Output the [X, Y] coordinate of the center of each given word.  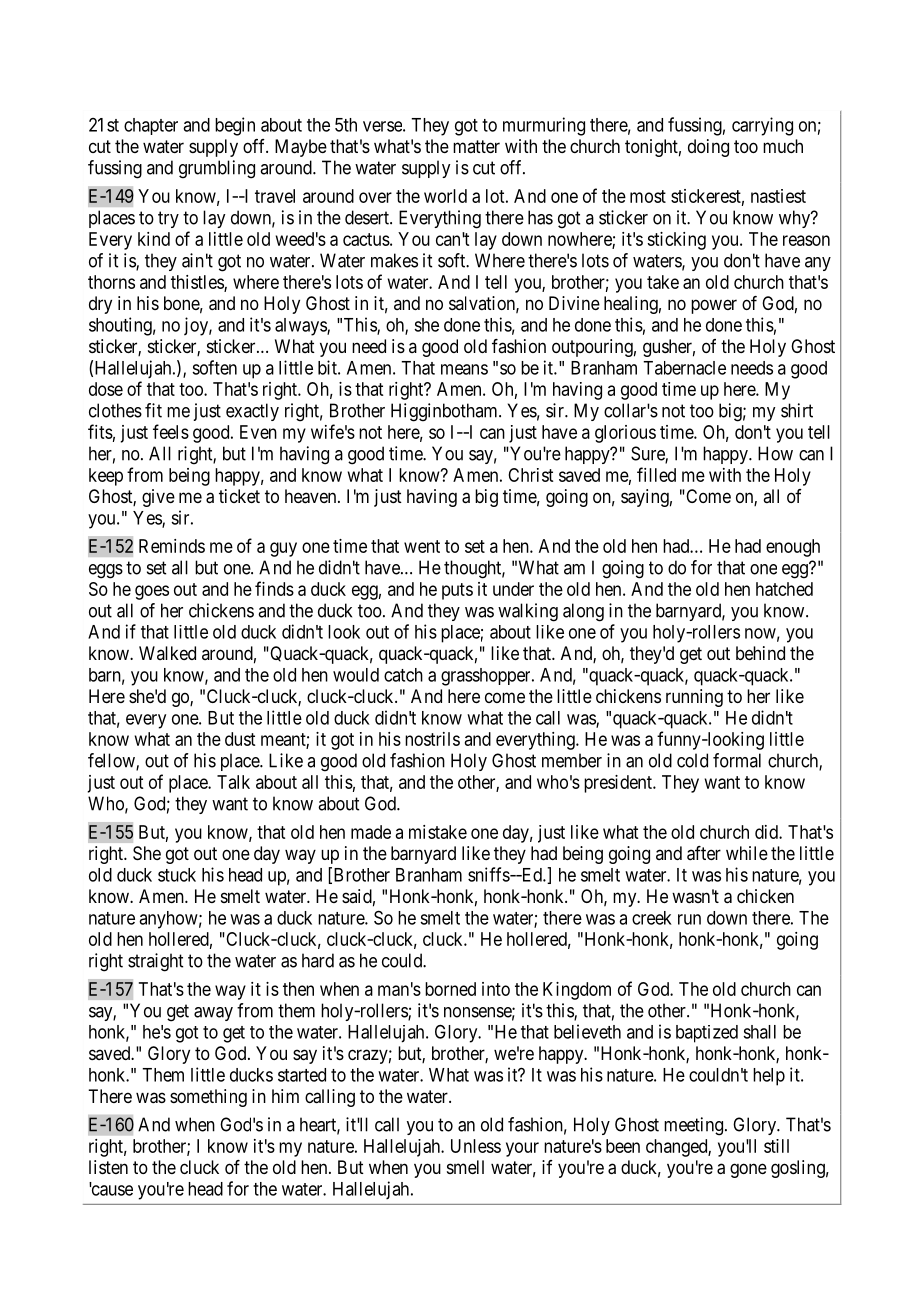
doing [708, 148]
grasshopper [487, 677]
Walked [167, 653]
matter [476, 146]
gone [748, 1170]
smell [465, 1167]
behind [760, 653]
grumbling [217, 169]
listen [108, 1167]
